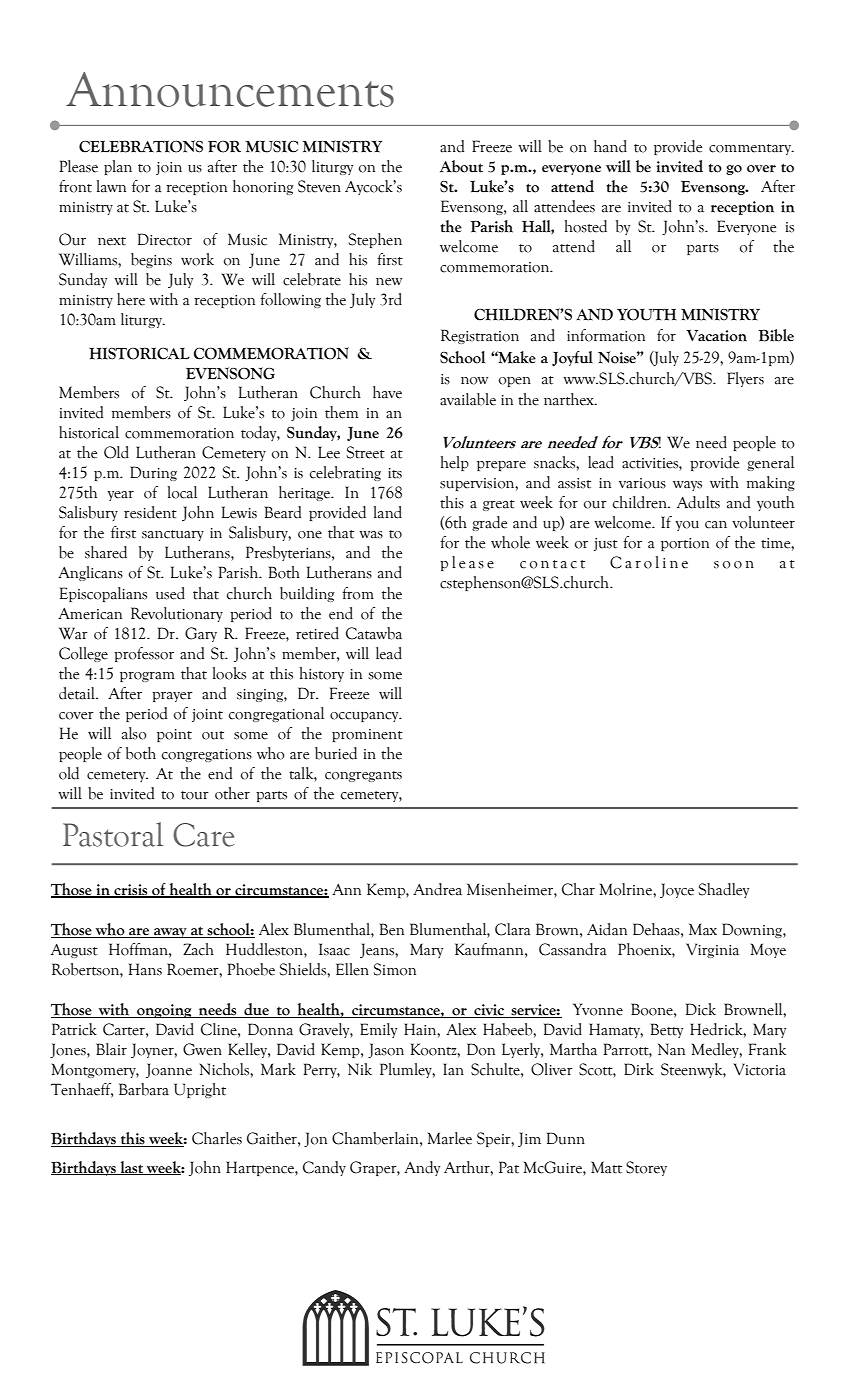 This screenshot has height=1400, width=849. Describe the element at coordinates (177, 614) in the screenshot. I see `Revolutionary` at that location.
